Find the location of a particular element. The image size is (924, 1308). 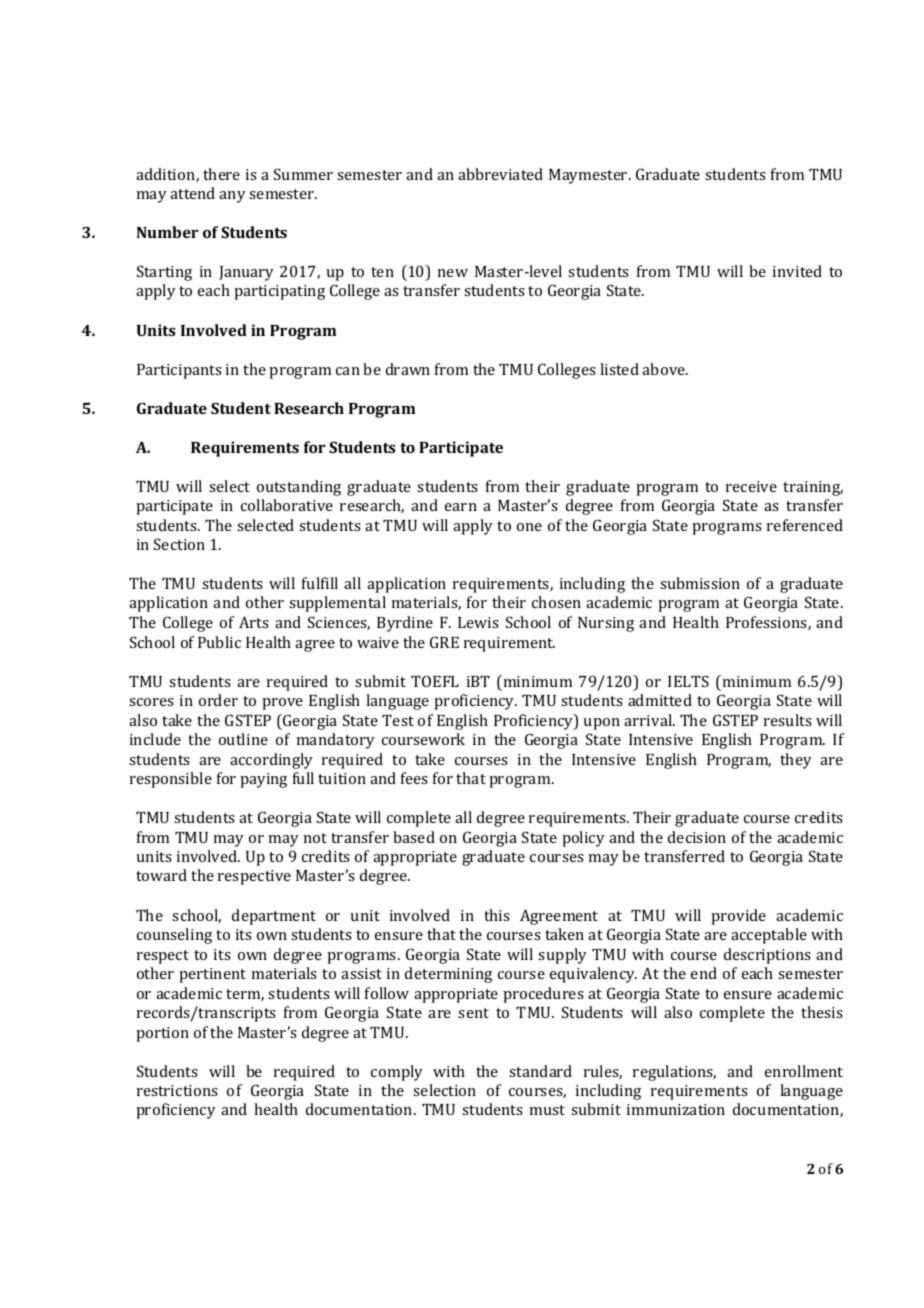

abbreviated is located at coordinates (500, 174).
